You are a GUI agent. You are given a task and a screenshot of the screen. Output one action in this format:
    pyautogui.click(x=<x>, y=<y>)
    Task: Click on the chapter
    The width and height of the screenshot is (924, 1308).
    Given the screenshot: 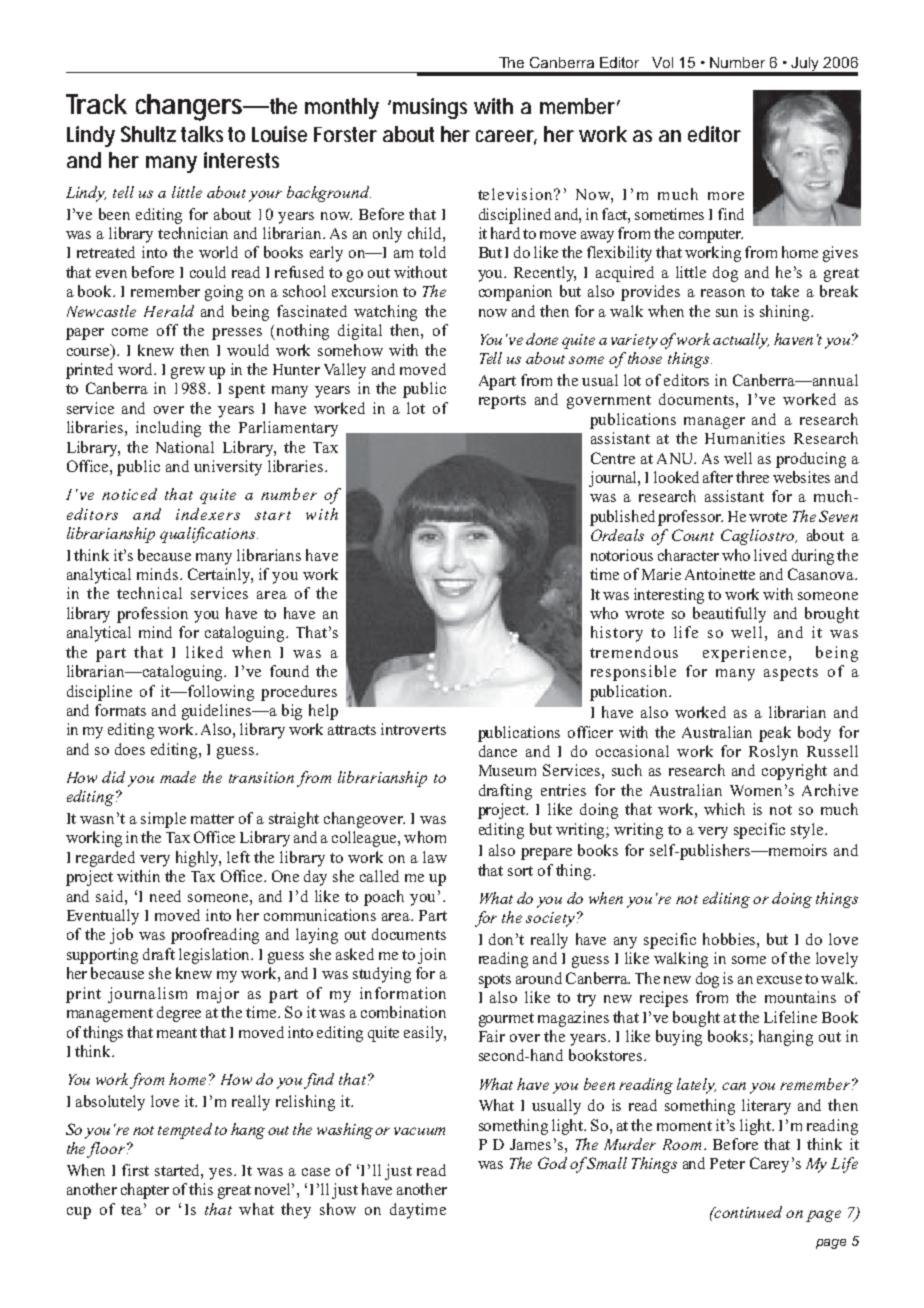 What is the action you would take?
    pyautogui.click(x=145, y=1191)
